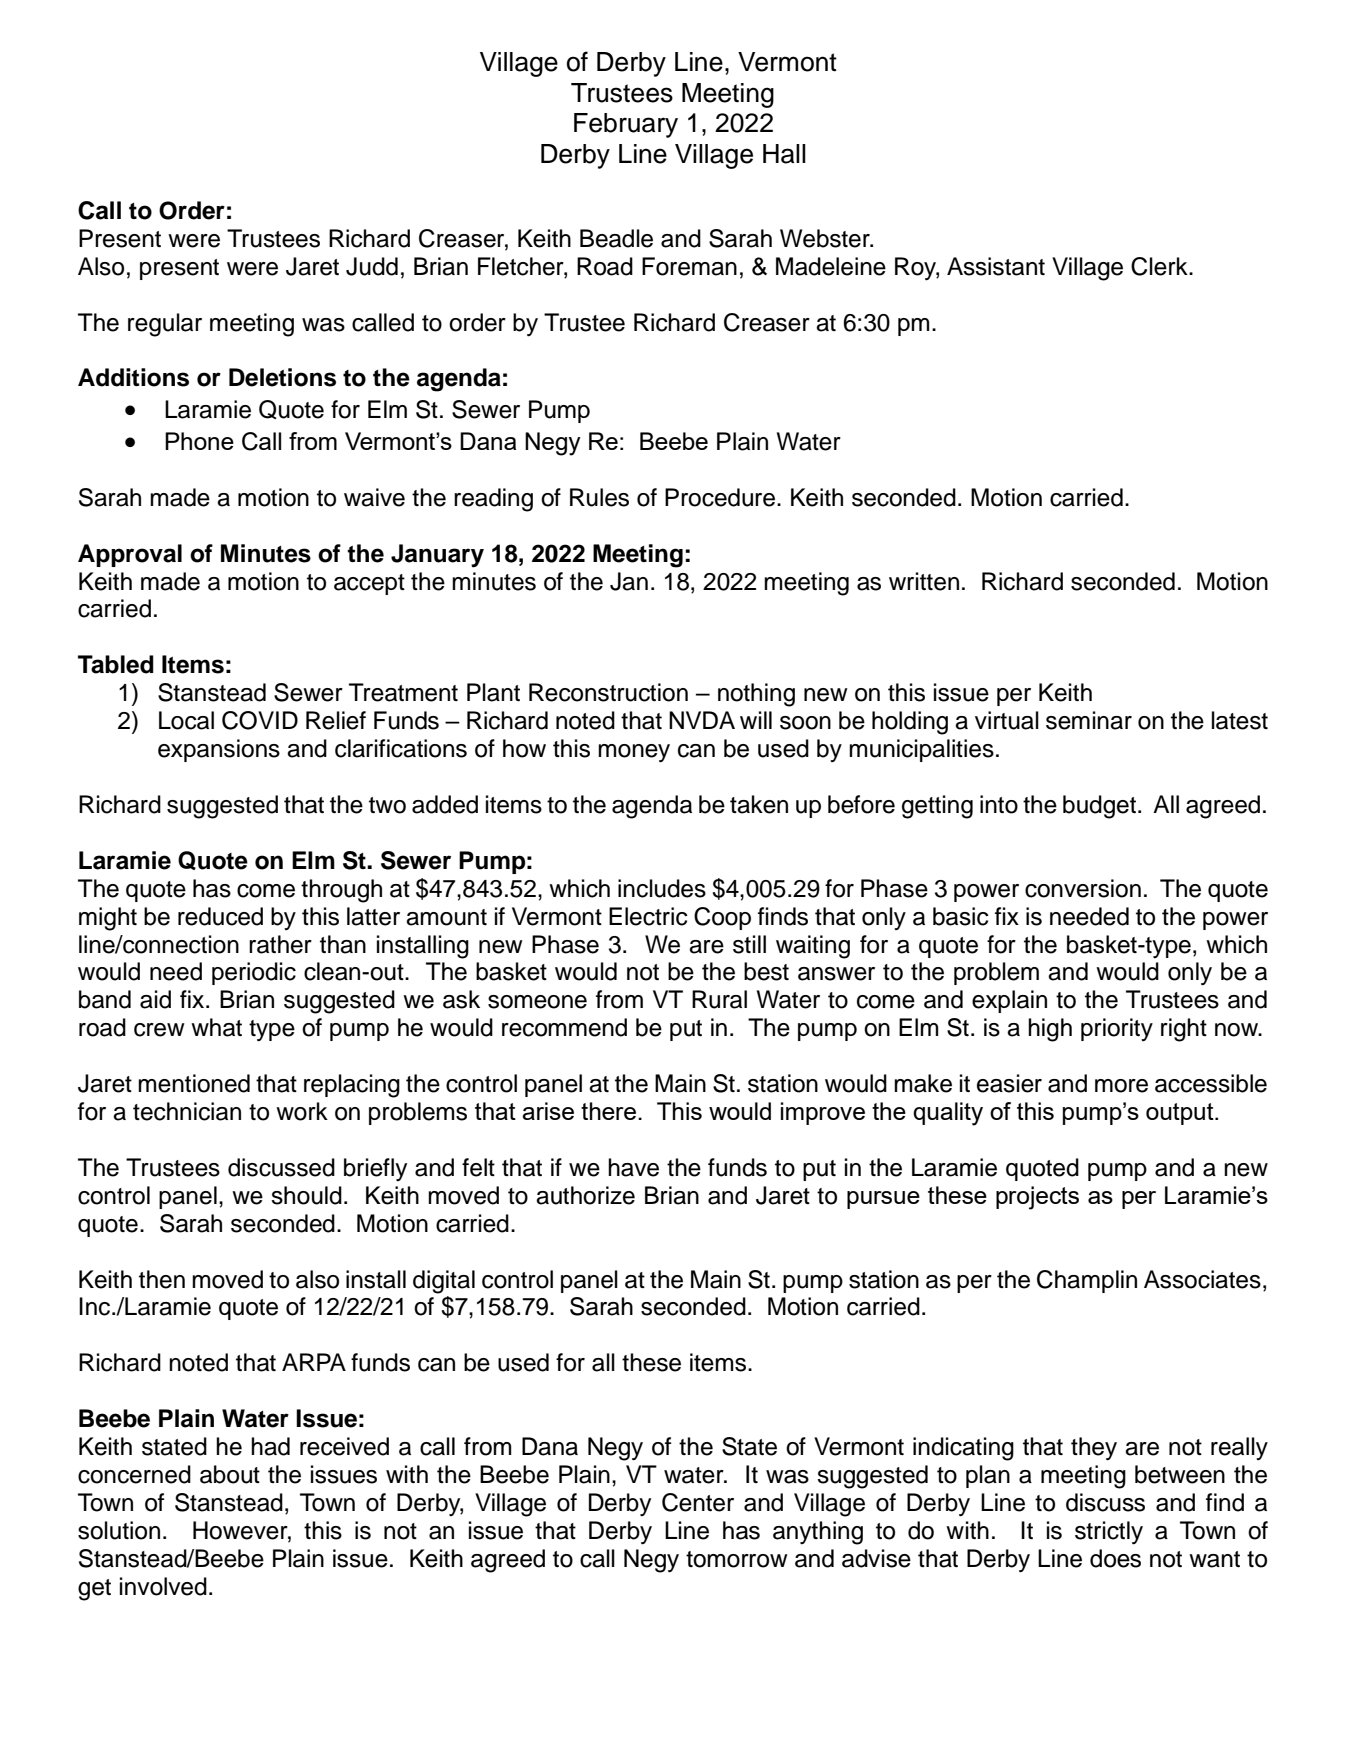 The width and height of the page is (1351, 1748). Describe the element at coordinates (163, 1586) in the page. I see `involved` at that location.
